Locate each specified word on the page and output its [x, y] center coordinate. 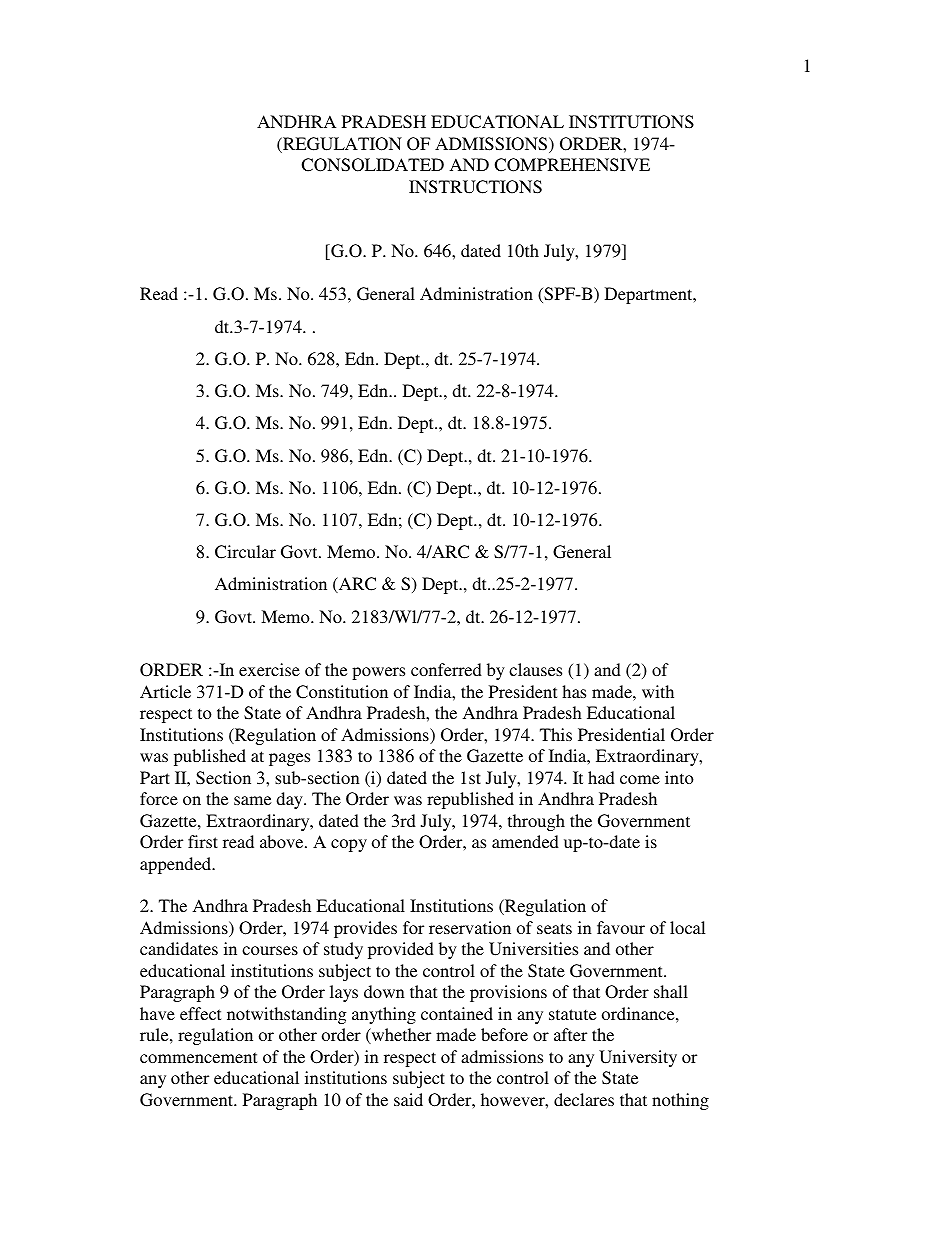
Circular [245, 552]
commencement [198, 1057]
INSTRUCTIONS [475, 187]
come [640, 779]
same [252, 800]
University [638, 1058]
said [408, 1099]
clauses [535, 669]
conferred [446, 669]
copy [349, 845]
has [574, 691]
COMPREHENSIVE [572, 165]
